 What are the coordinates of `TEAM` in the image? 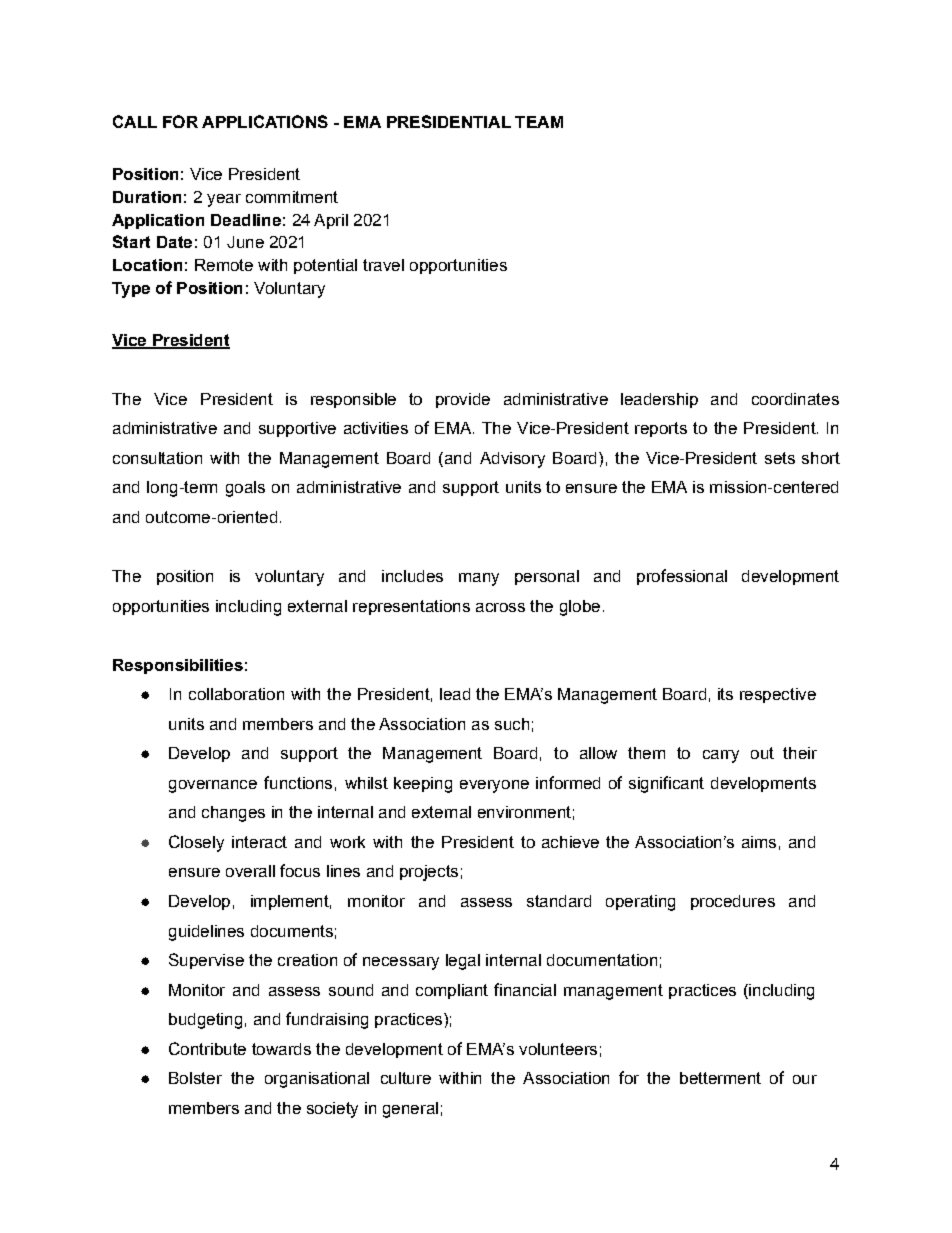 It's located at (539, 122).
